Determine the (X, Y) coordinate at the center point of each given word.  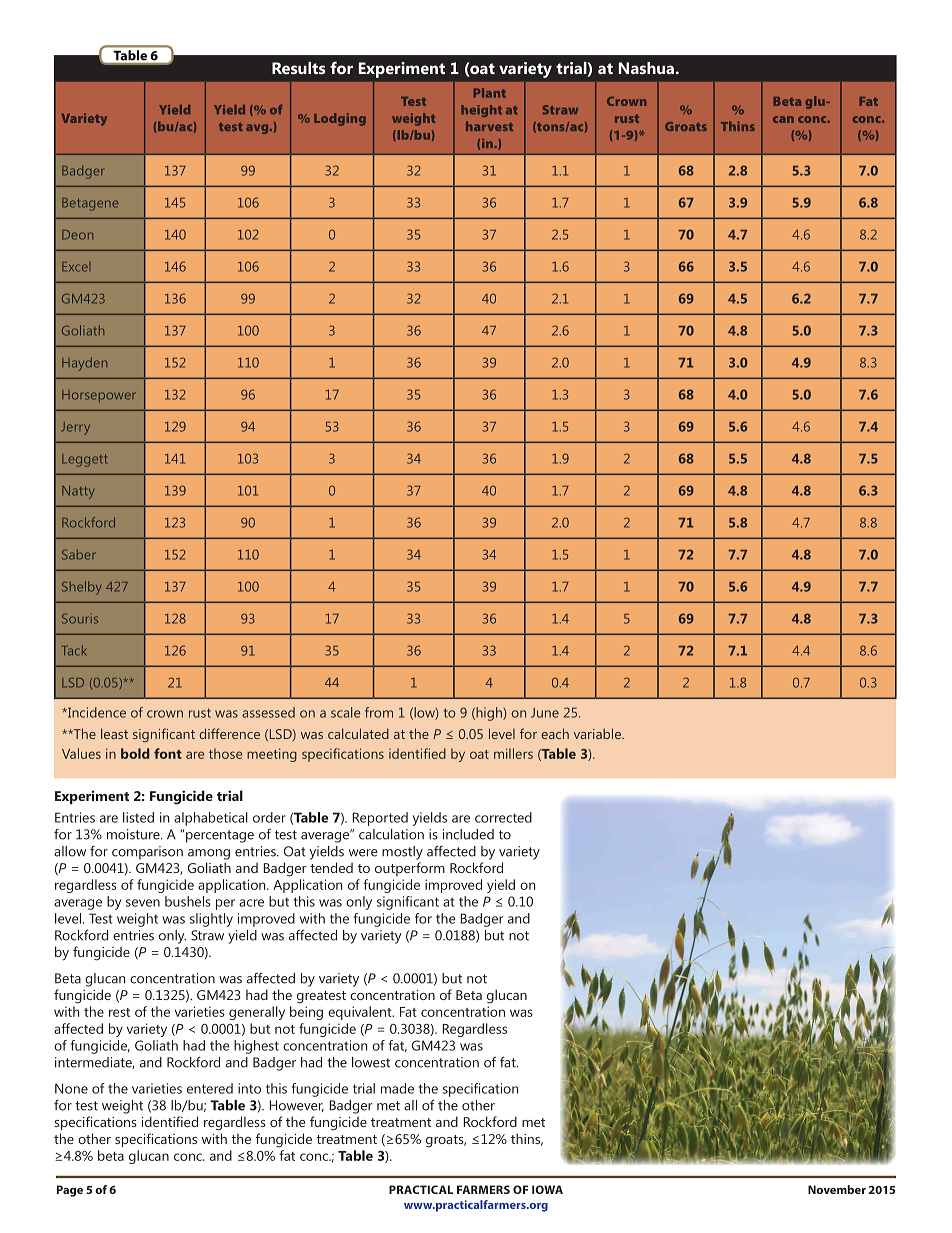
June (545, 713)
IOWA (547, 1189)
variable (598, 733)
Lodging (340, 119)
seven (143, 903)
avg (258, 129)
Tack (73, 650)
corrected (503, 817)
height (481, 111)
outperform (410, 869)
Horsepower (99, 396)
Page (70, 1191)
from (379, 712)
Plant (489, 93)
